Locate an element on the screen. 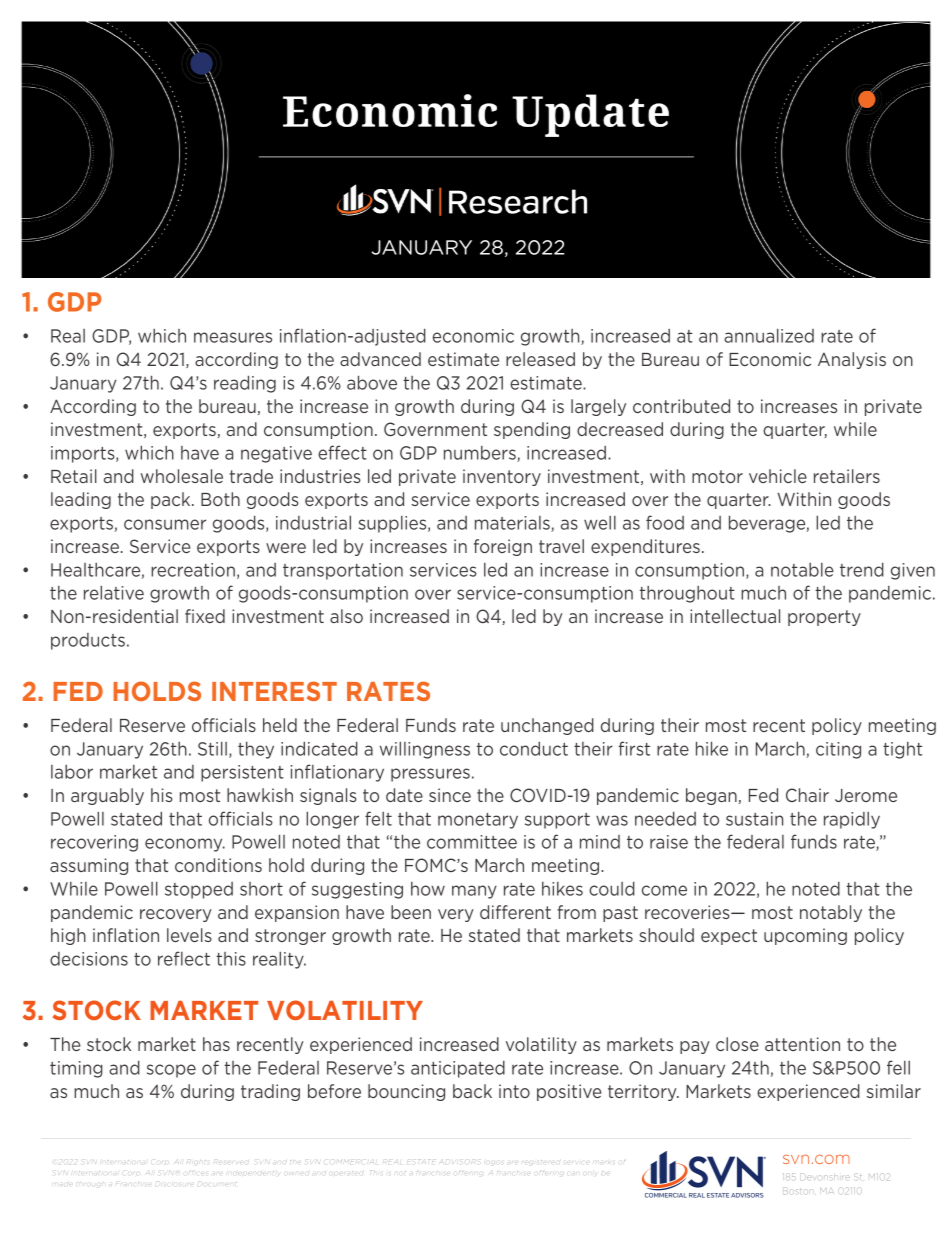  upcoming is located at coordinates (805, 936).
